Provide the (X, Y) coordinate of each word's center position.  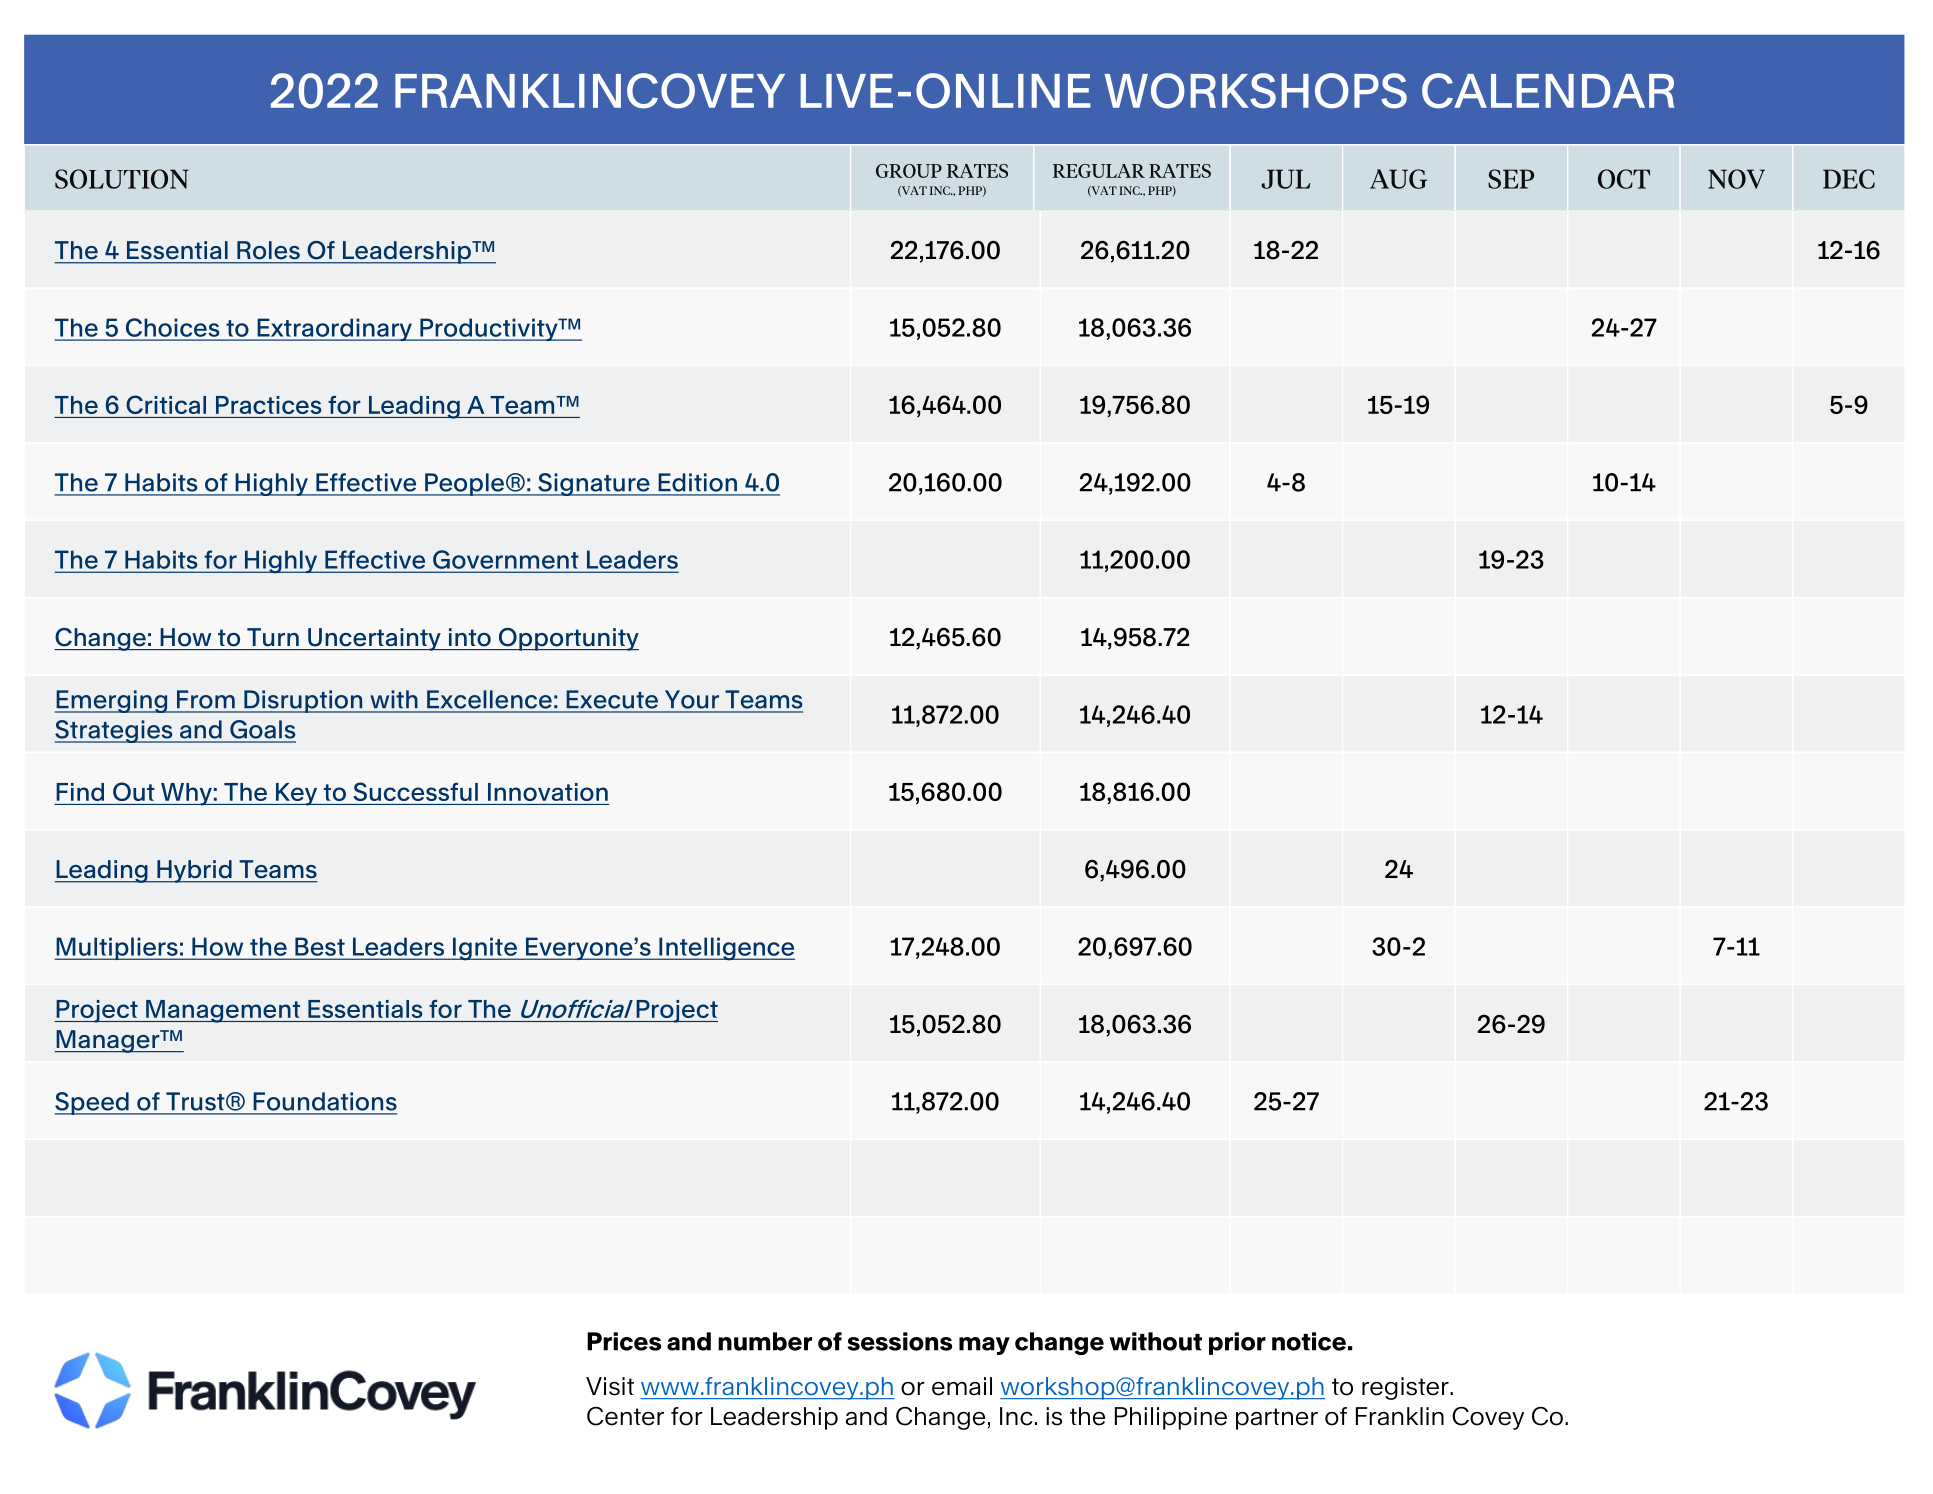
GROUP (909, 171)
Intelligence (726, 949)
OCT (1624, 179)
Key (297, 794)
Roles (268, 250)
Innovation (548, 792)
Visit (610, 1386)
